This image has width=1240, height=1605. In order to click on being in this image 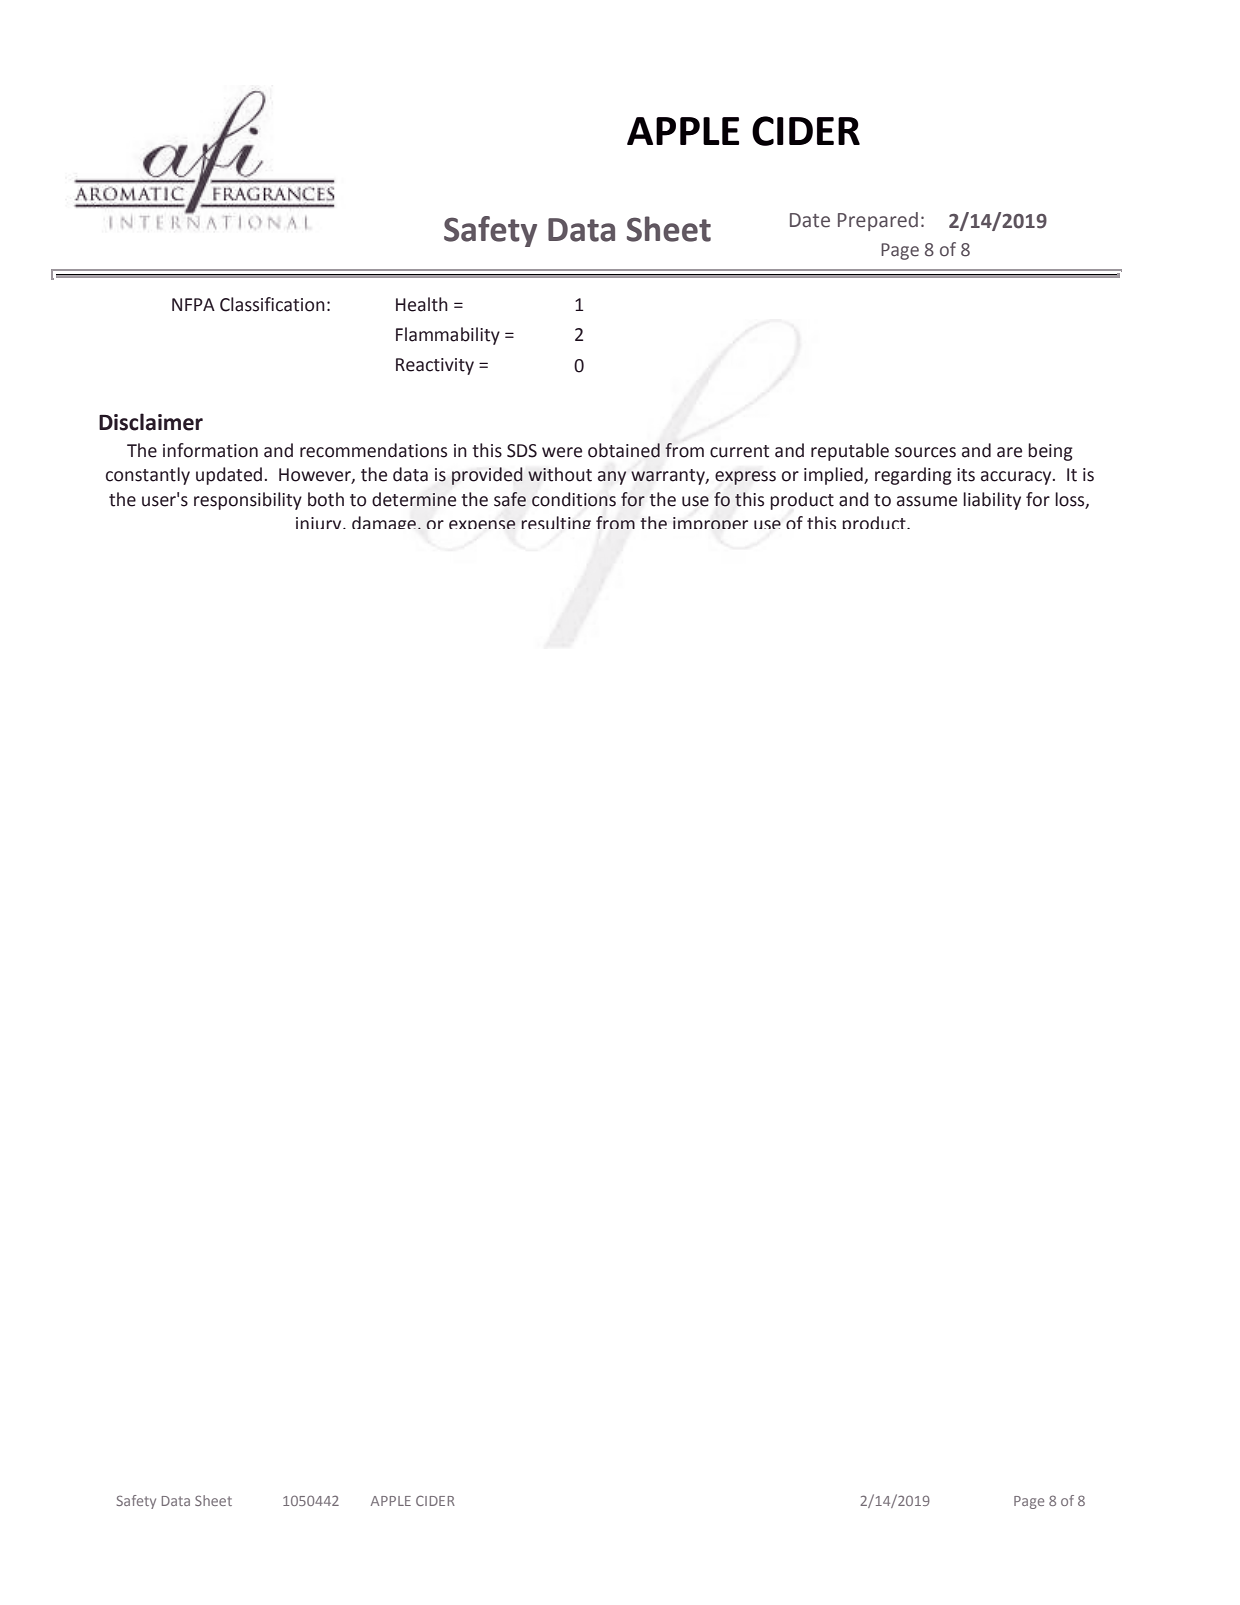, I will do `click(1050, 452)`.
